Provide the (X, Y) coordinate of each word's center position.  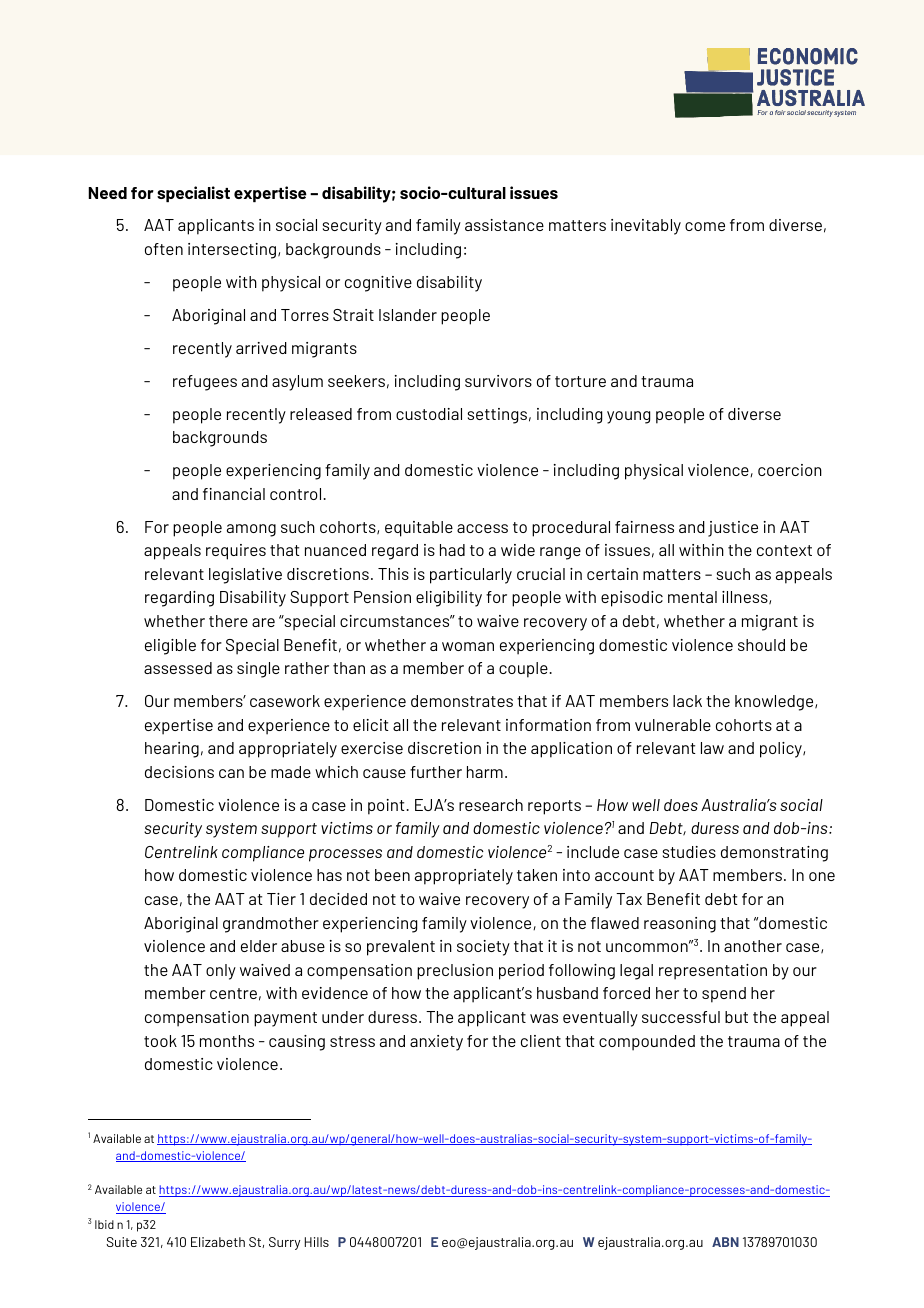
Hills (317, 1242)
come (705, 226)
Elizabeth (218, 1242)
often (164, 249)
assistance (504, 225)
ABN (725, 1242)
